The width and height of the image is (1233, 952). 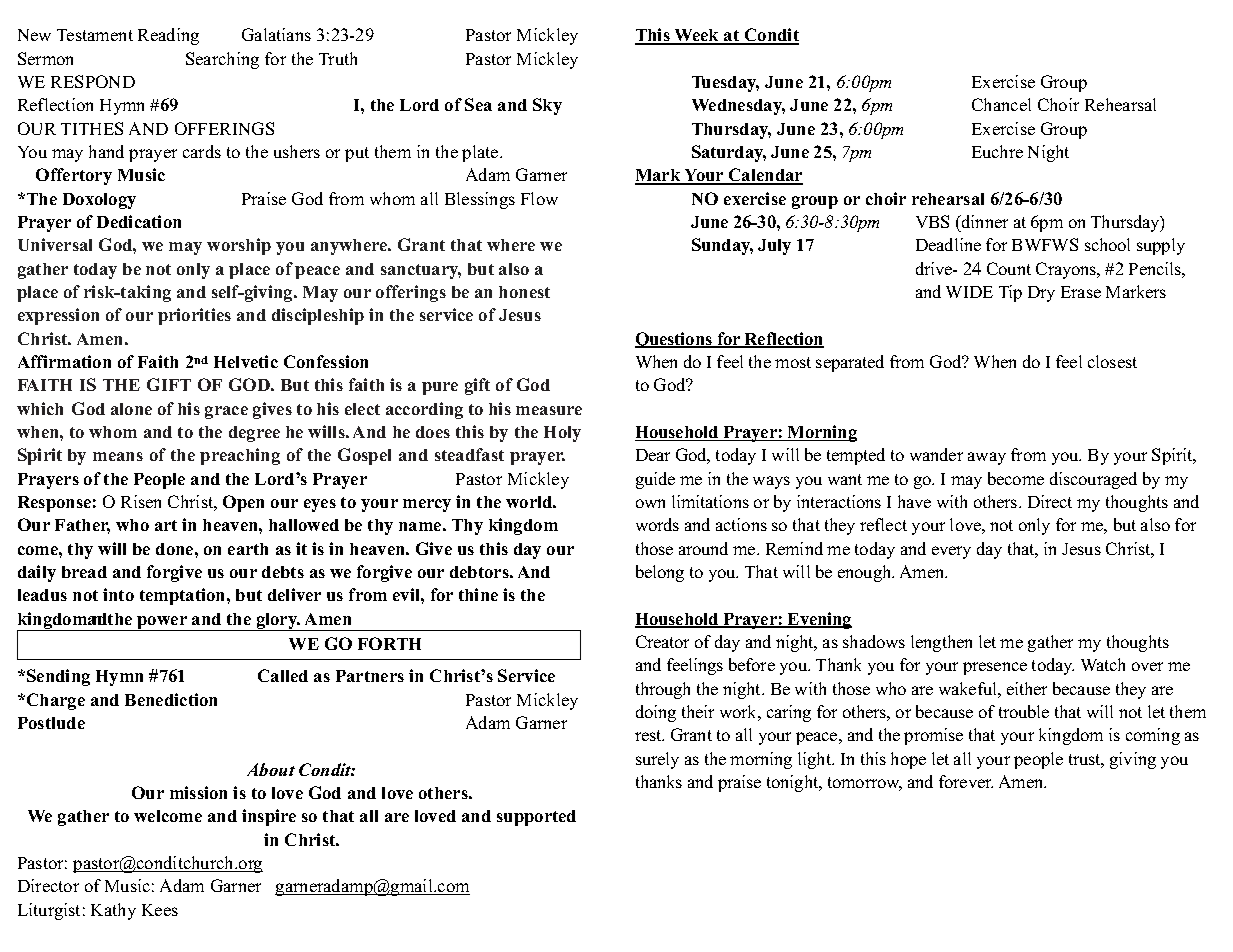 I want to click on Dedication, so click(x=139, y=221).
